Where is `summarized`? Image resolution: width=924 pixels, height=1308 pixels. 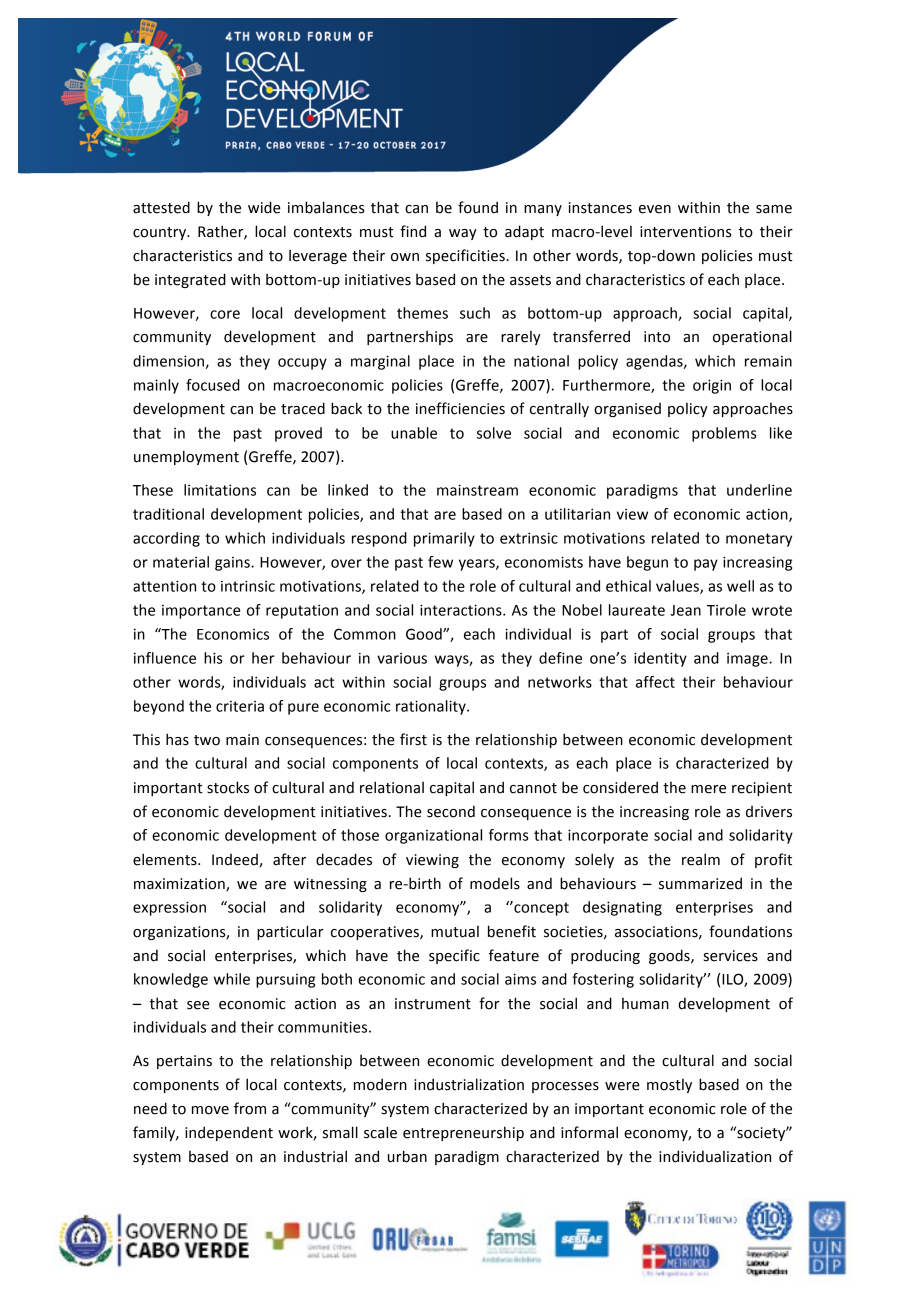 summarized is located at coordinates (700, 883).
